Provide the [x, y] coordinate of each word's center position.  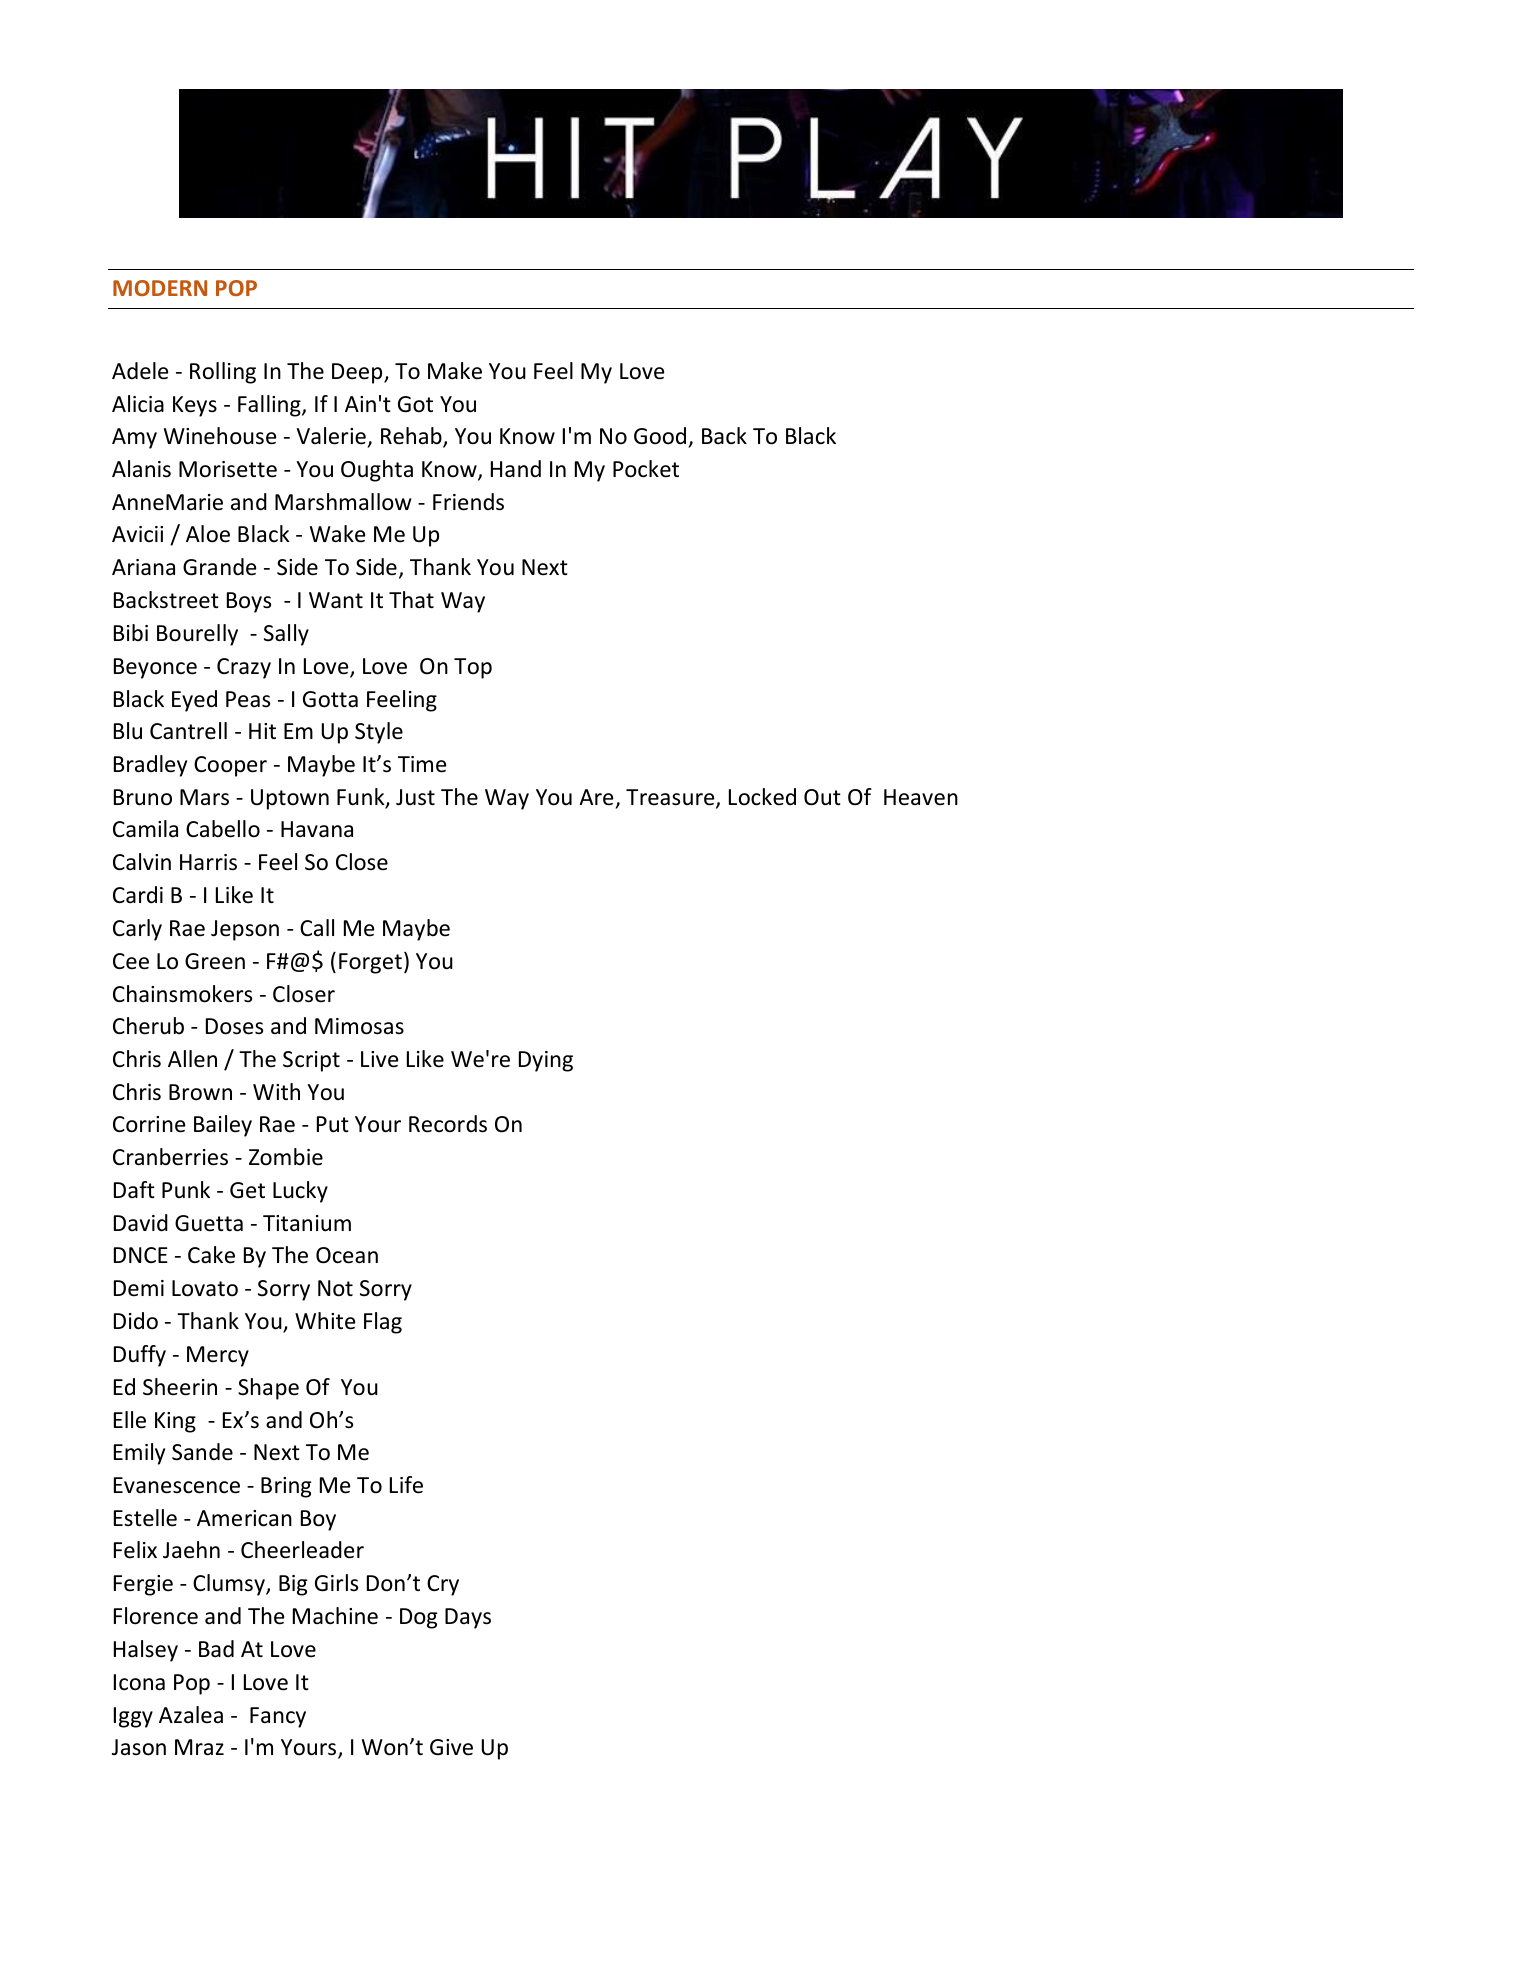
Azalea [191, 1715]
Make [455, 371]
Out [822, 797]
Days [468, 1618]
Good [660, 436]
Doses [234, 1026]
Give [451, 1747]
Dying [546, 1061]
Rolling [223, 373]
